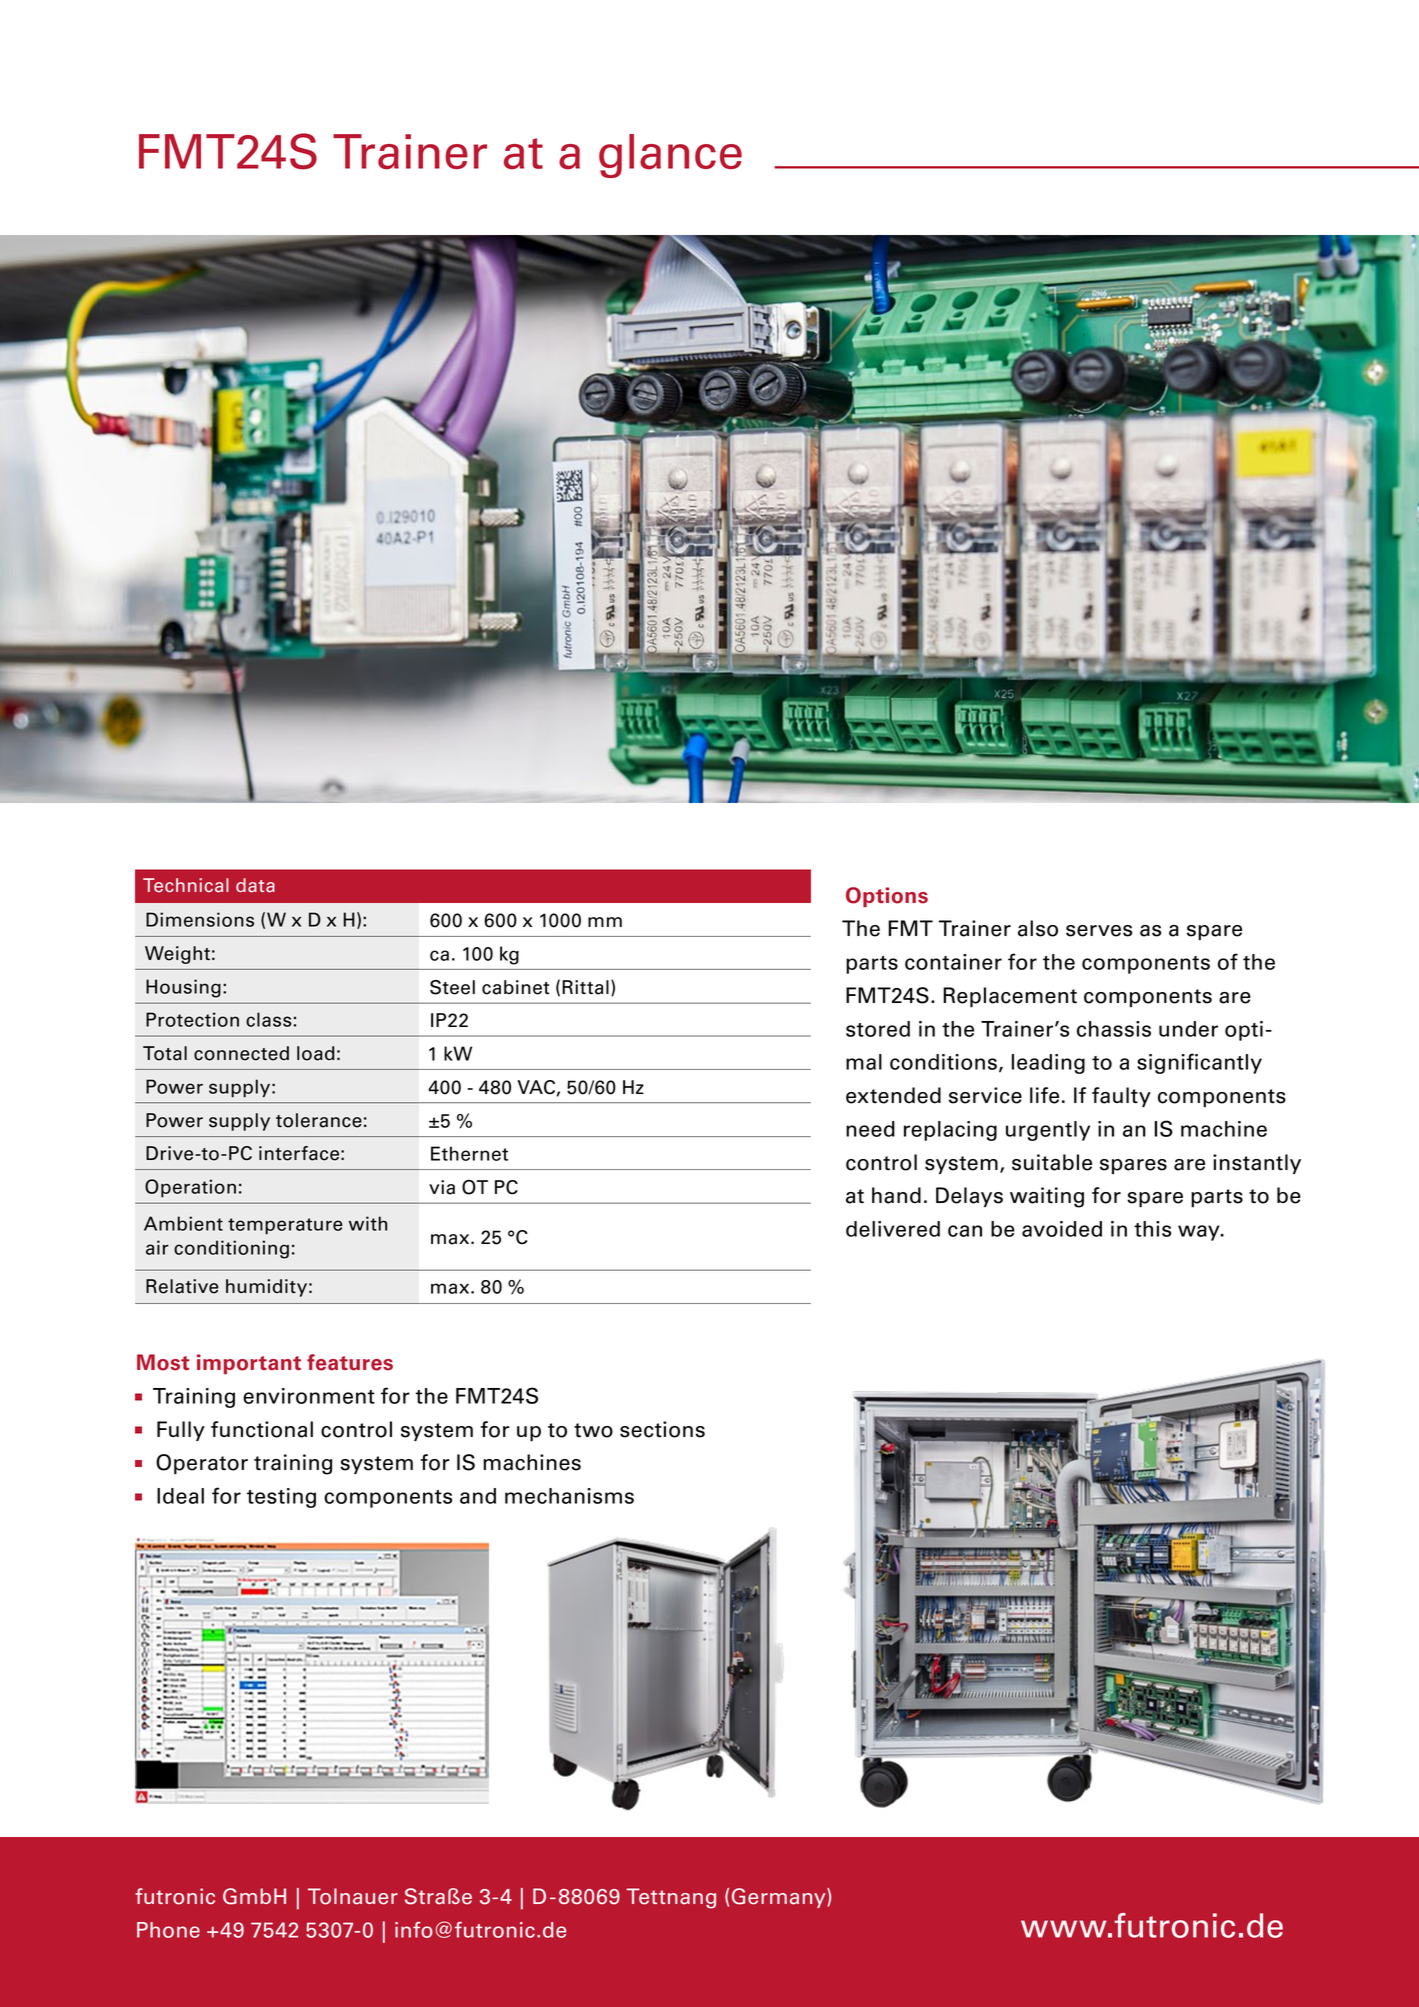 This screenshot has width=1419, height=2007. I want to click on serves, so click(1099, 931).
